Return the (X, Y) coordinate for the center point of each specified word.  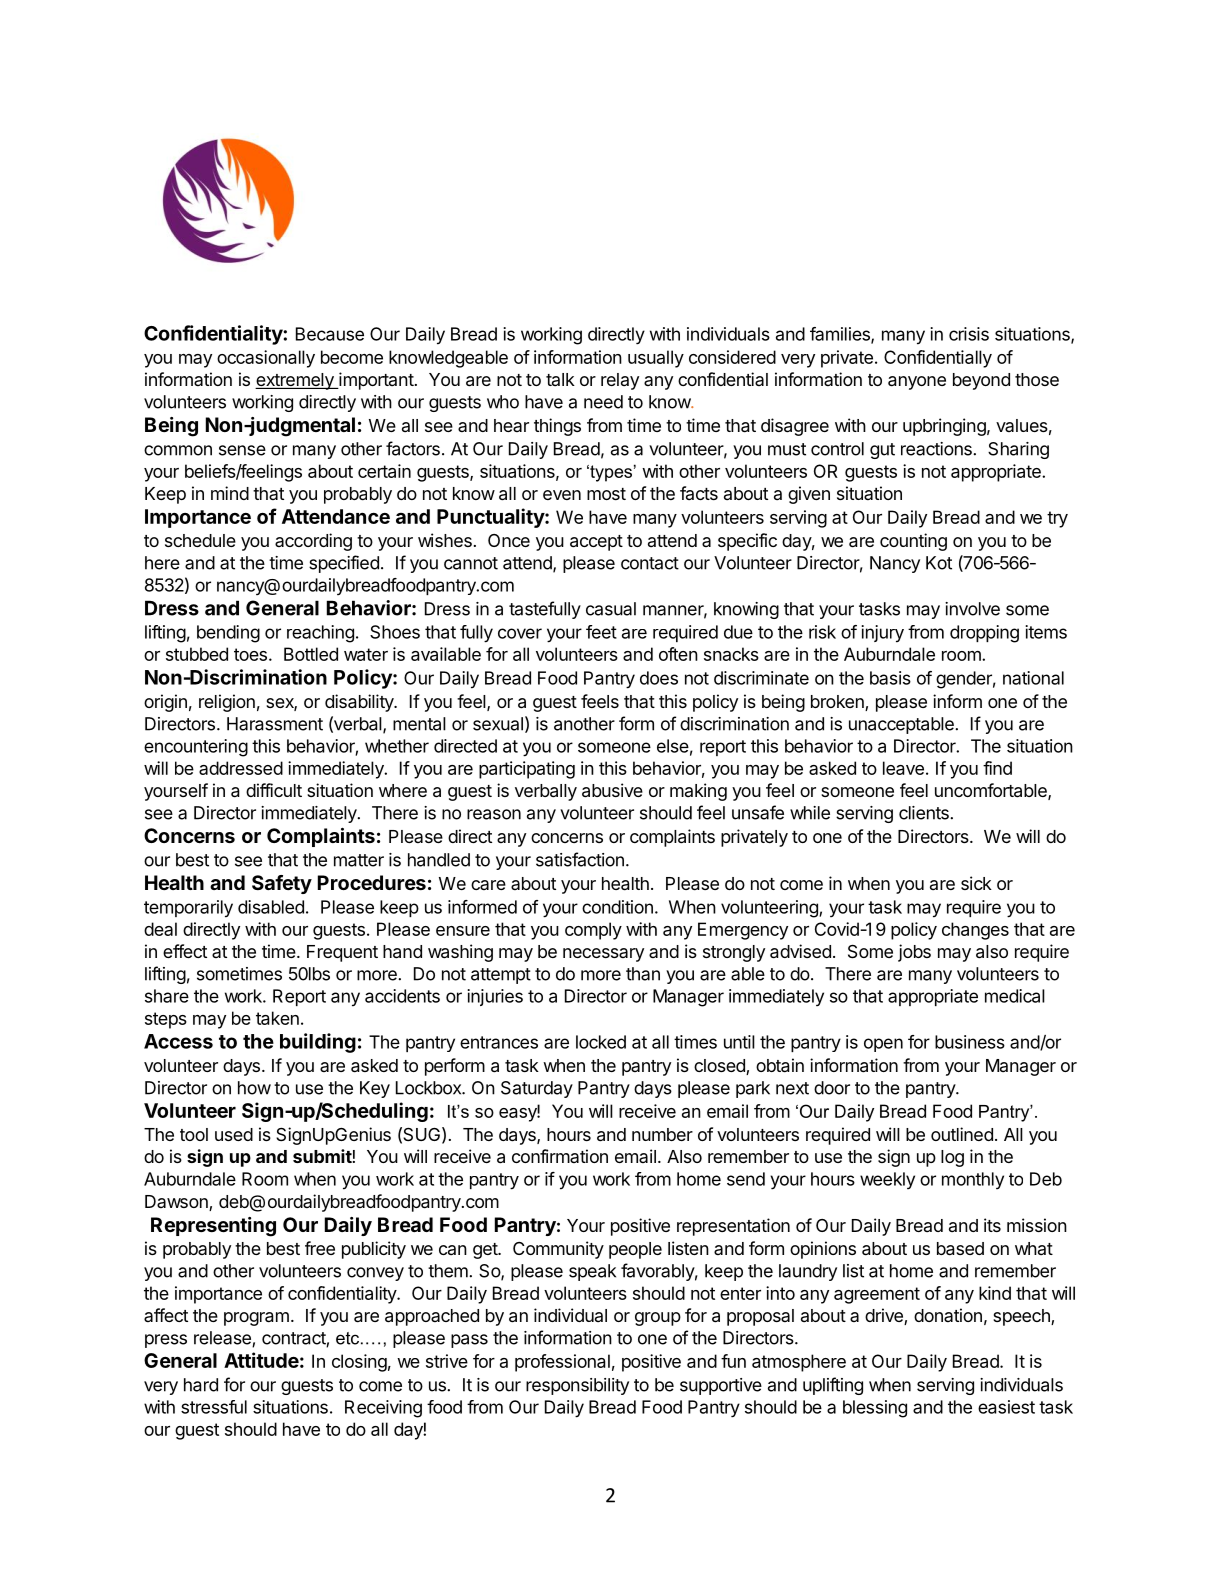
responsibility (577, 1386)
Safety (282, 884)
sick (976, 883)
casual (611, 609)
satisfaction (580, 859)
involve (972, 609)
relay (620, 381)
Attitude (261, 1360)
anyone (917, 383)
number (662, 1134)
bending (228, 634)
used (234, 1134)
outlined (962, 1134)
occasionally (266, 359)
